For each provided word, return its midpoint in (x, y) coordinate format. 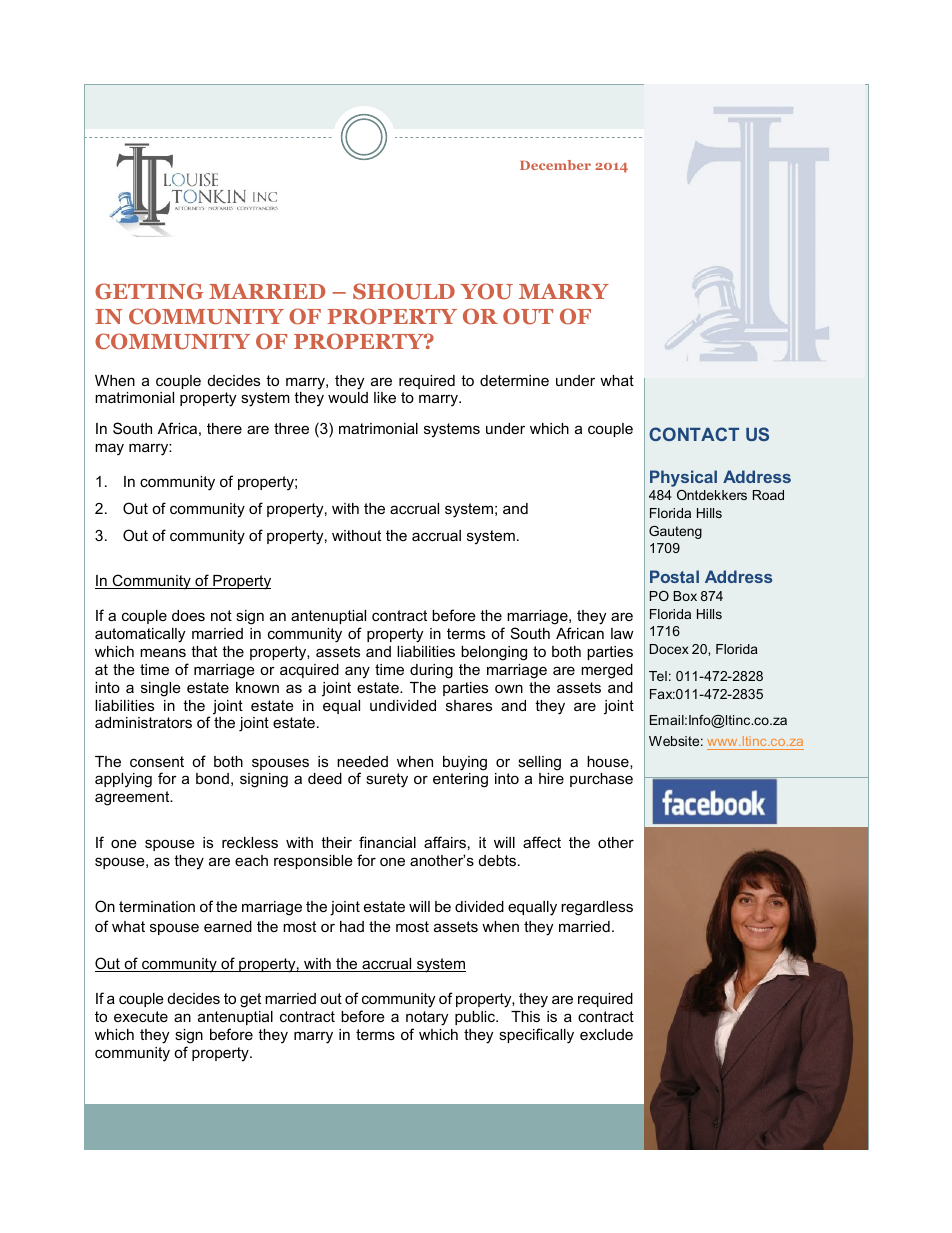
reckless (250, 842)
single (161, 689)
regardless (597, 908)
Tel (658, 676)
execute (141, 1016)
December (555, 165)
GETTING (149, 291)
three (291, 428)
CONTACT (694, 434)
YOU (486, 291)
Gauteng (675, 532)
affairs (445, 842)
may (109, 449)
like (385, 397)
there (224, 428)
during (431, 671)
